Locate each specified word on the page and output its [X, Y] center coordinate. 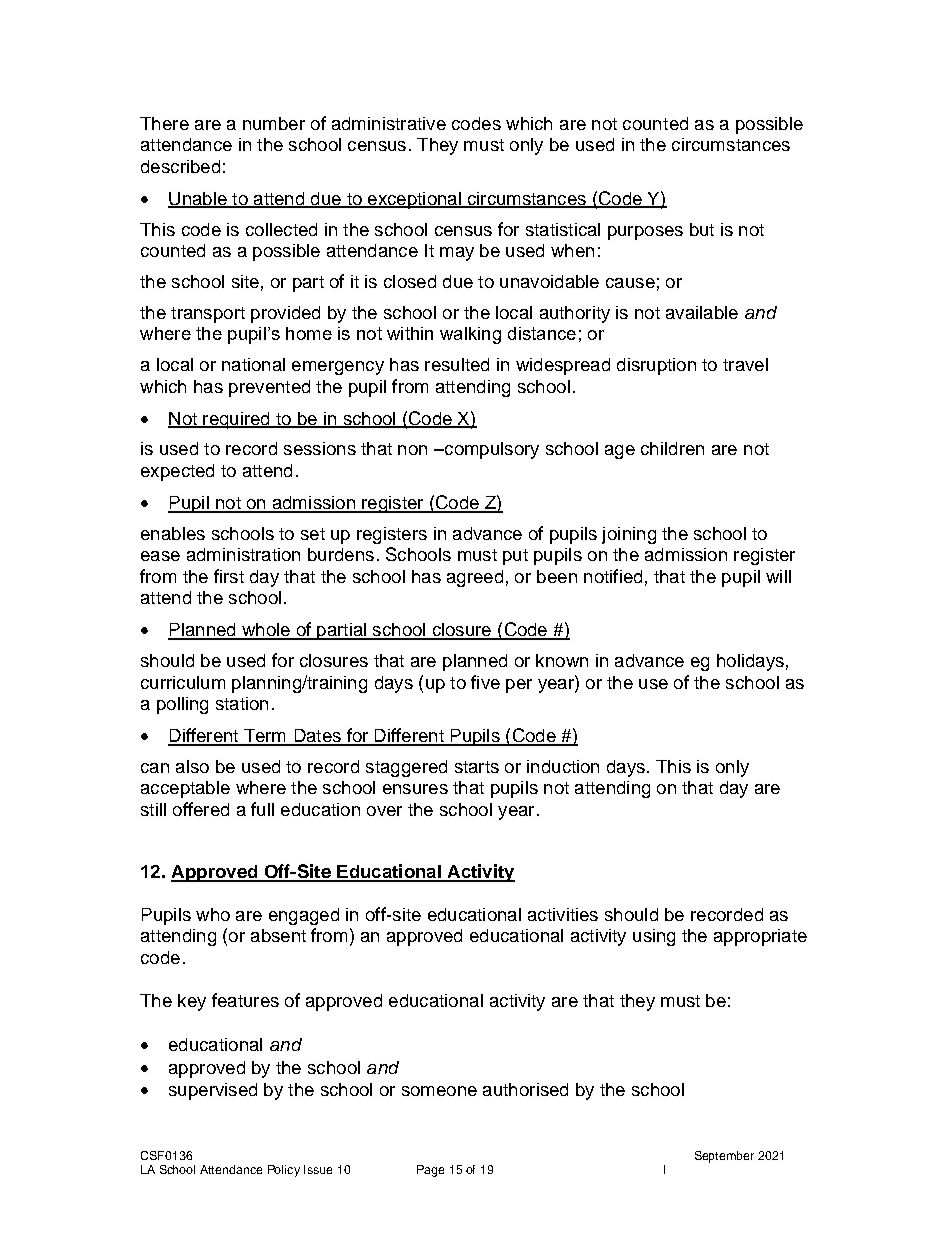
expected [177, 472]
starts [477, 767]
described [180, 166]
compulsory [491, 450]
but [702, 229]
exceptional [414, 200]
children [672, 448]
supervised [213, 1091]
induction [563, 766]
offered [201, 809]
